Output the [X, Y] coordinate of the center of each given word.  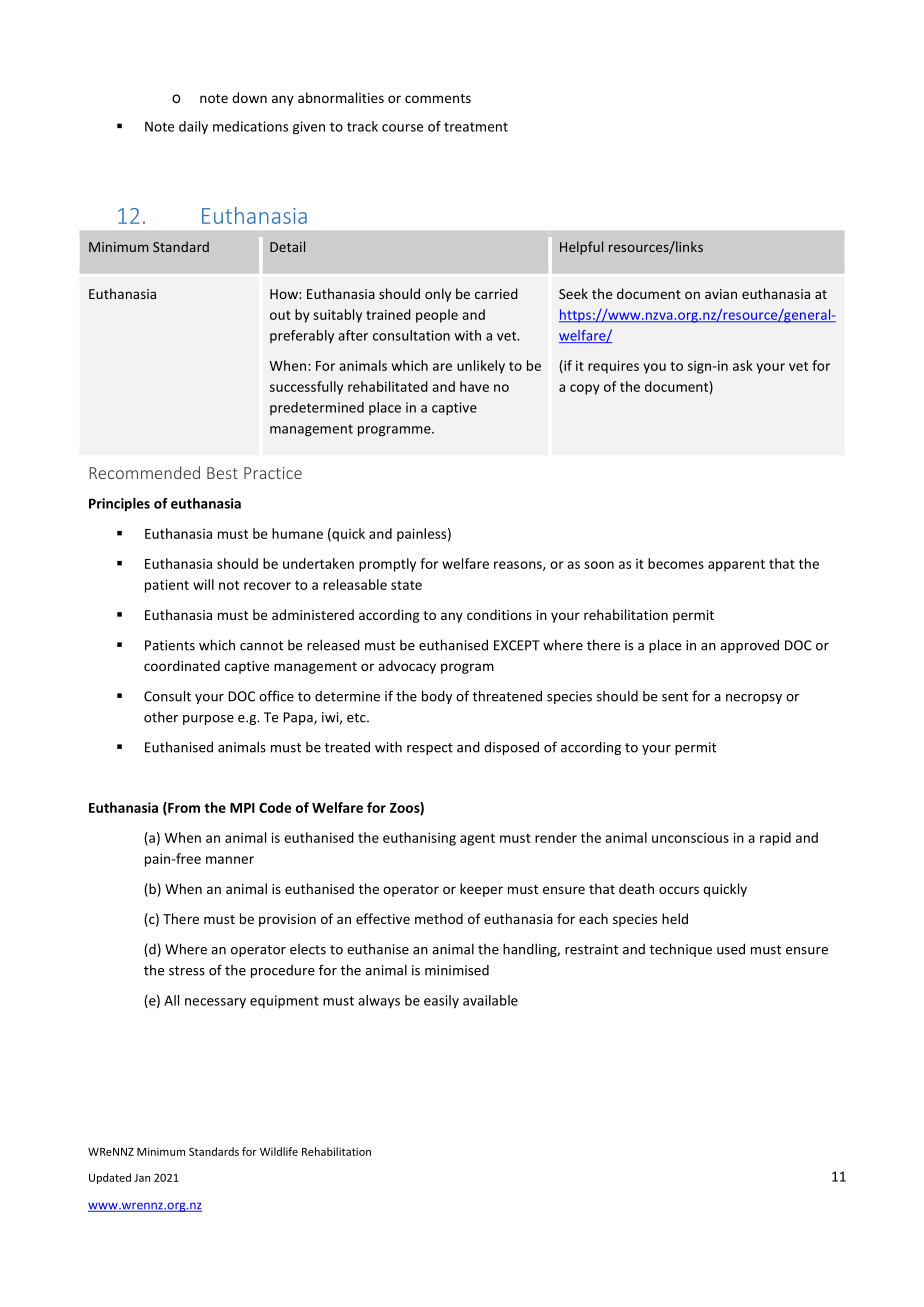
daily [193, 127]
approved [749, 646]
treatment [476, 127]
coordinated [182, 665]
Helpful [581, 248]
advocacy [407, 667]
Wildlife [279, 1151]
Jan [142, 1178]
